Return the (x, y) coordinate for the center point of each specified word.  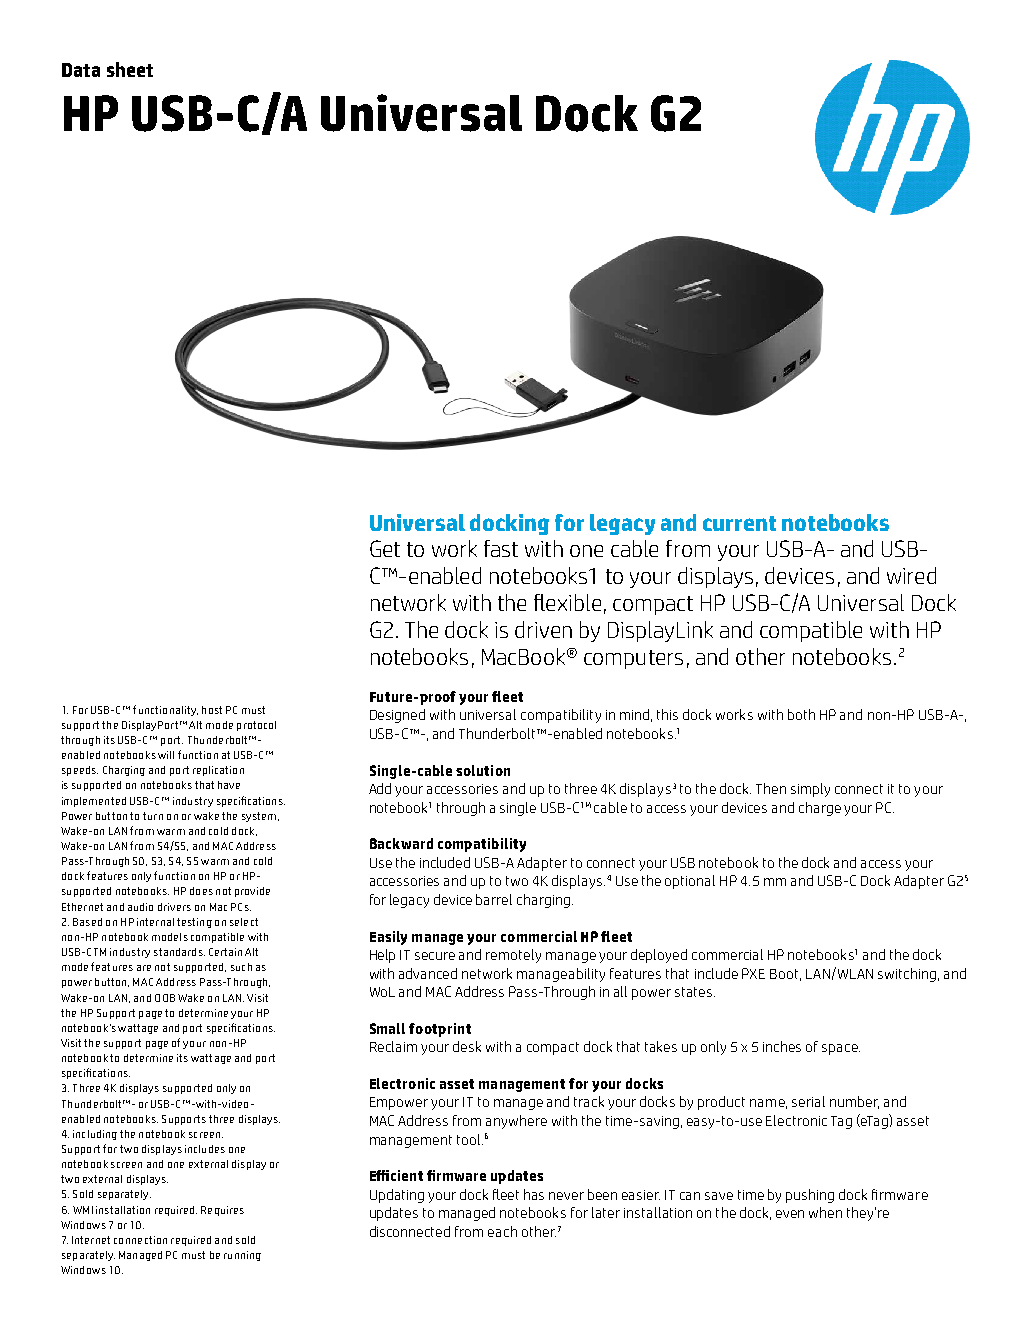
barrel (494, 899)
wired (911, 575)
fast (501, 548)
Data (81, 70)
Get (385, 548)
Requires (222, 1211)
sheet (130, 69)
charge (820, 809)
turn (153, 816)
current (739, 523)
